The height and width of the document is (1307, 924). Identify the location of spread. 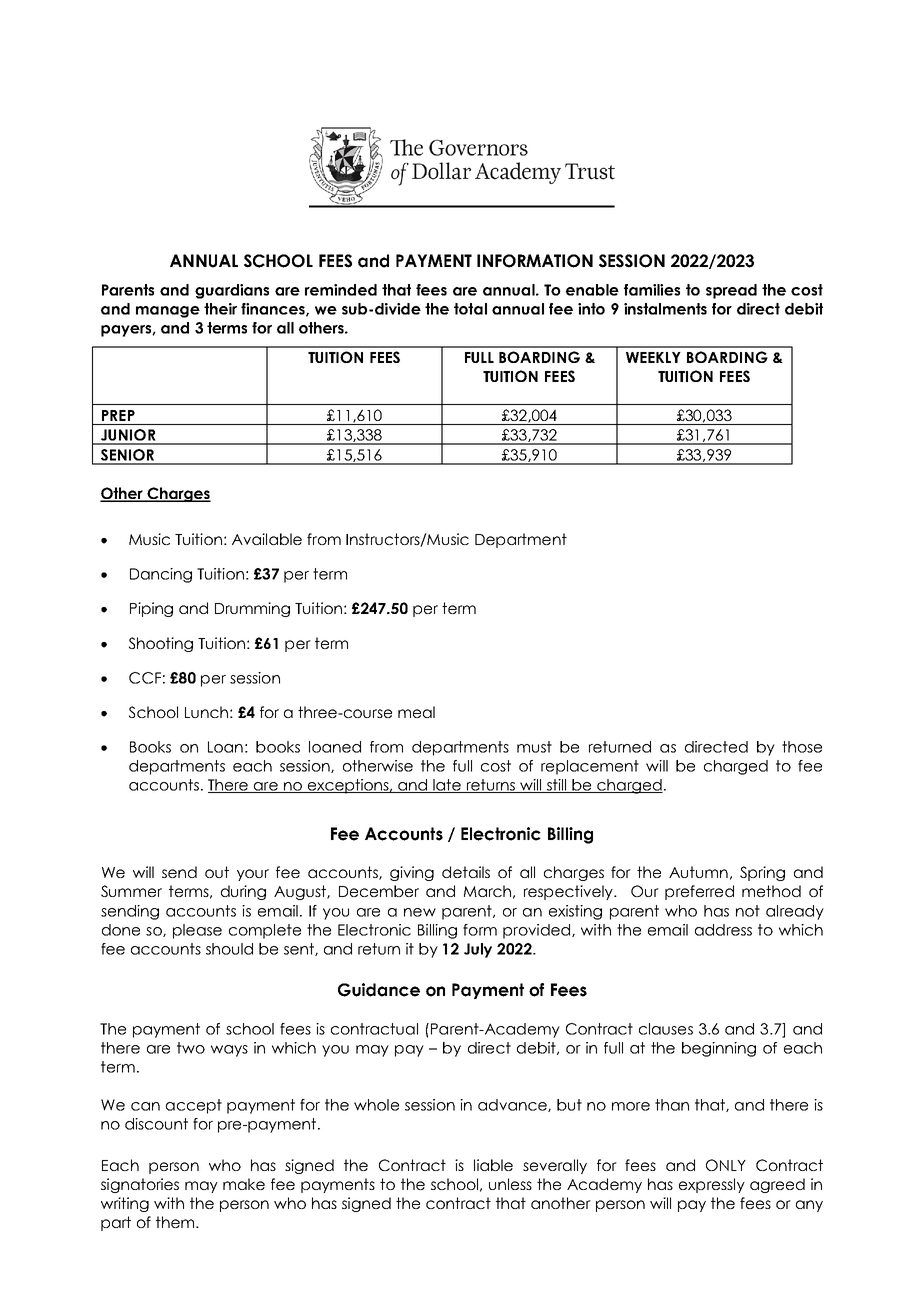
(731, 291).
